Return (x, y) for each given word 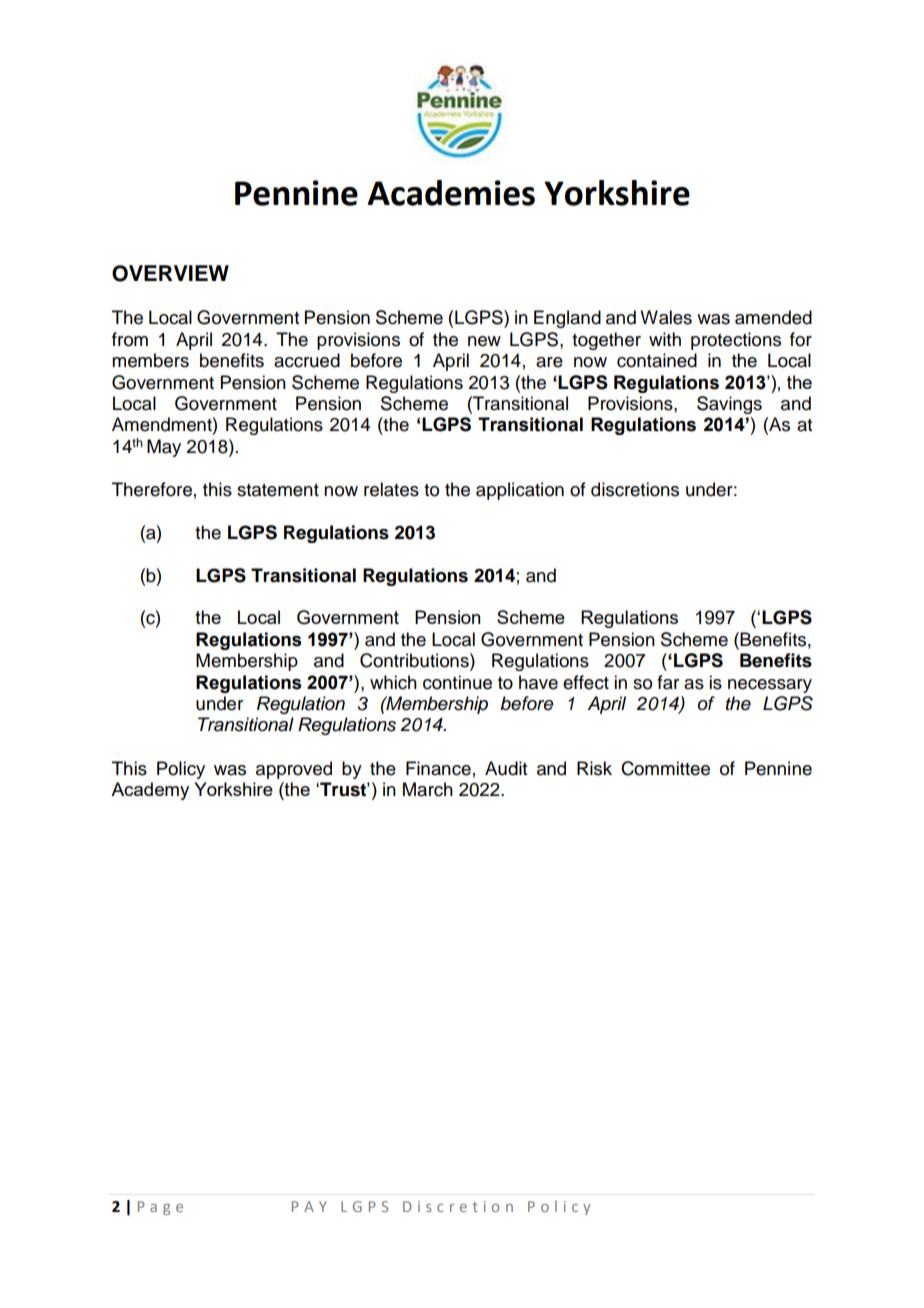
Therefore (152, 489)
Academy (150, 791)
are (549, 362)
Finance (438, 768)
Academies (451, 193)
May (164, 448)
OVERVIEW (170, 273)
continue (457, 682)
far (668, 682)
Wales (666, 317)
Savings (729, 405)
